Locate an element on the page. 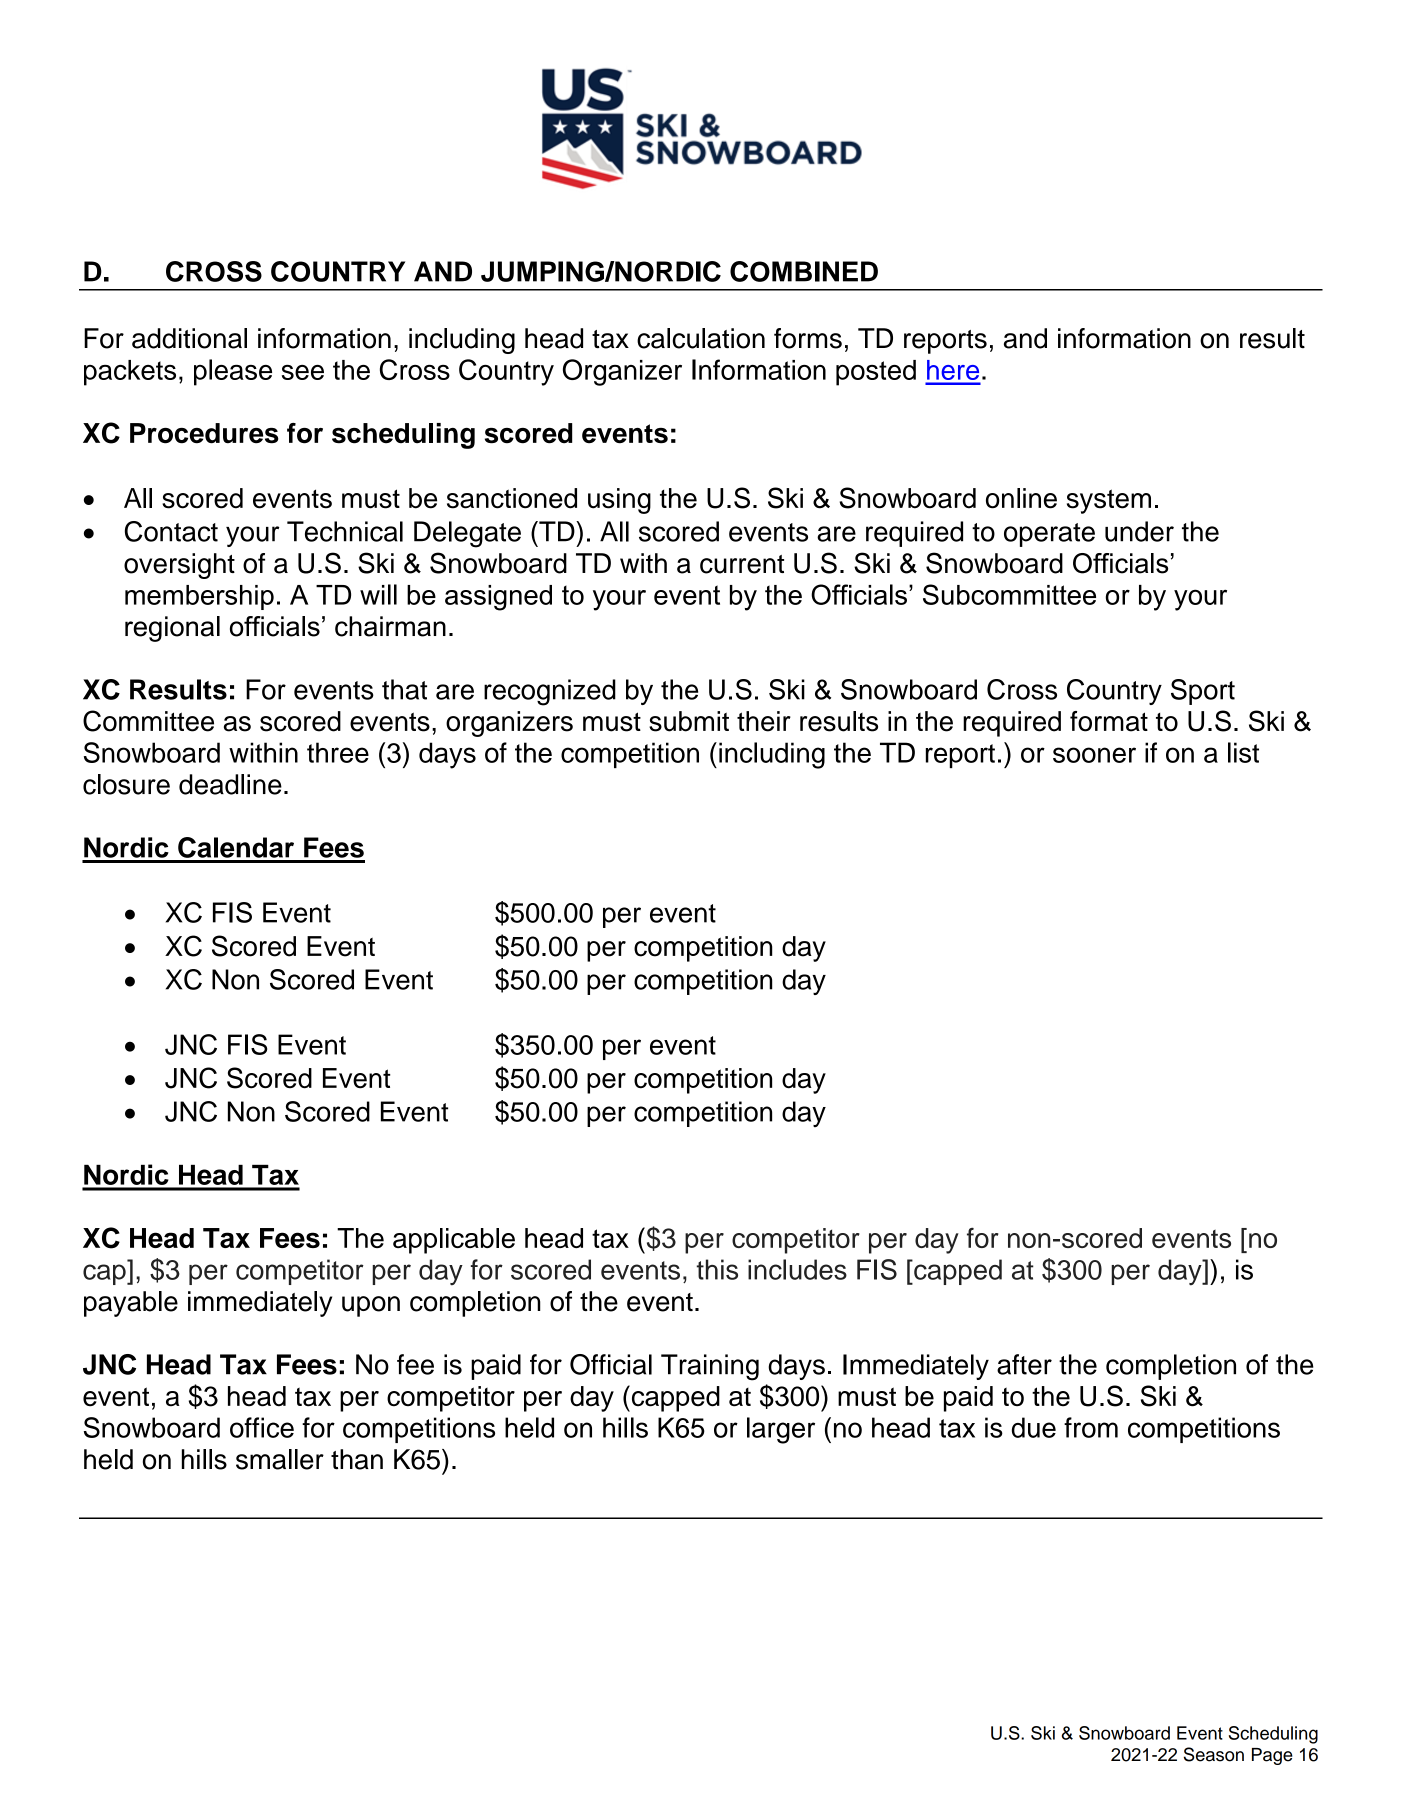 The width and height of the page is (1401, 1814). deadline is located at coordinates (230, 784).
